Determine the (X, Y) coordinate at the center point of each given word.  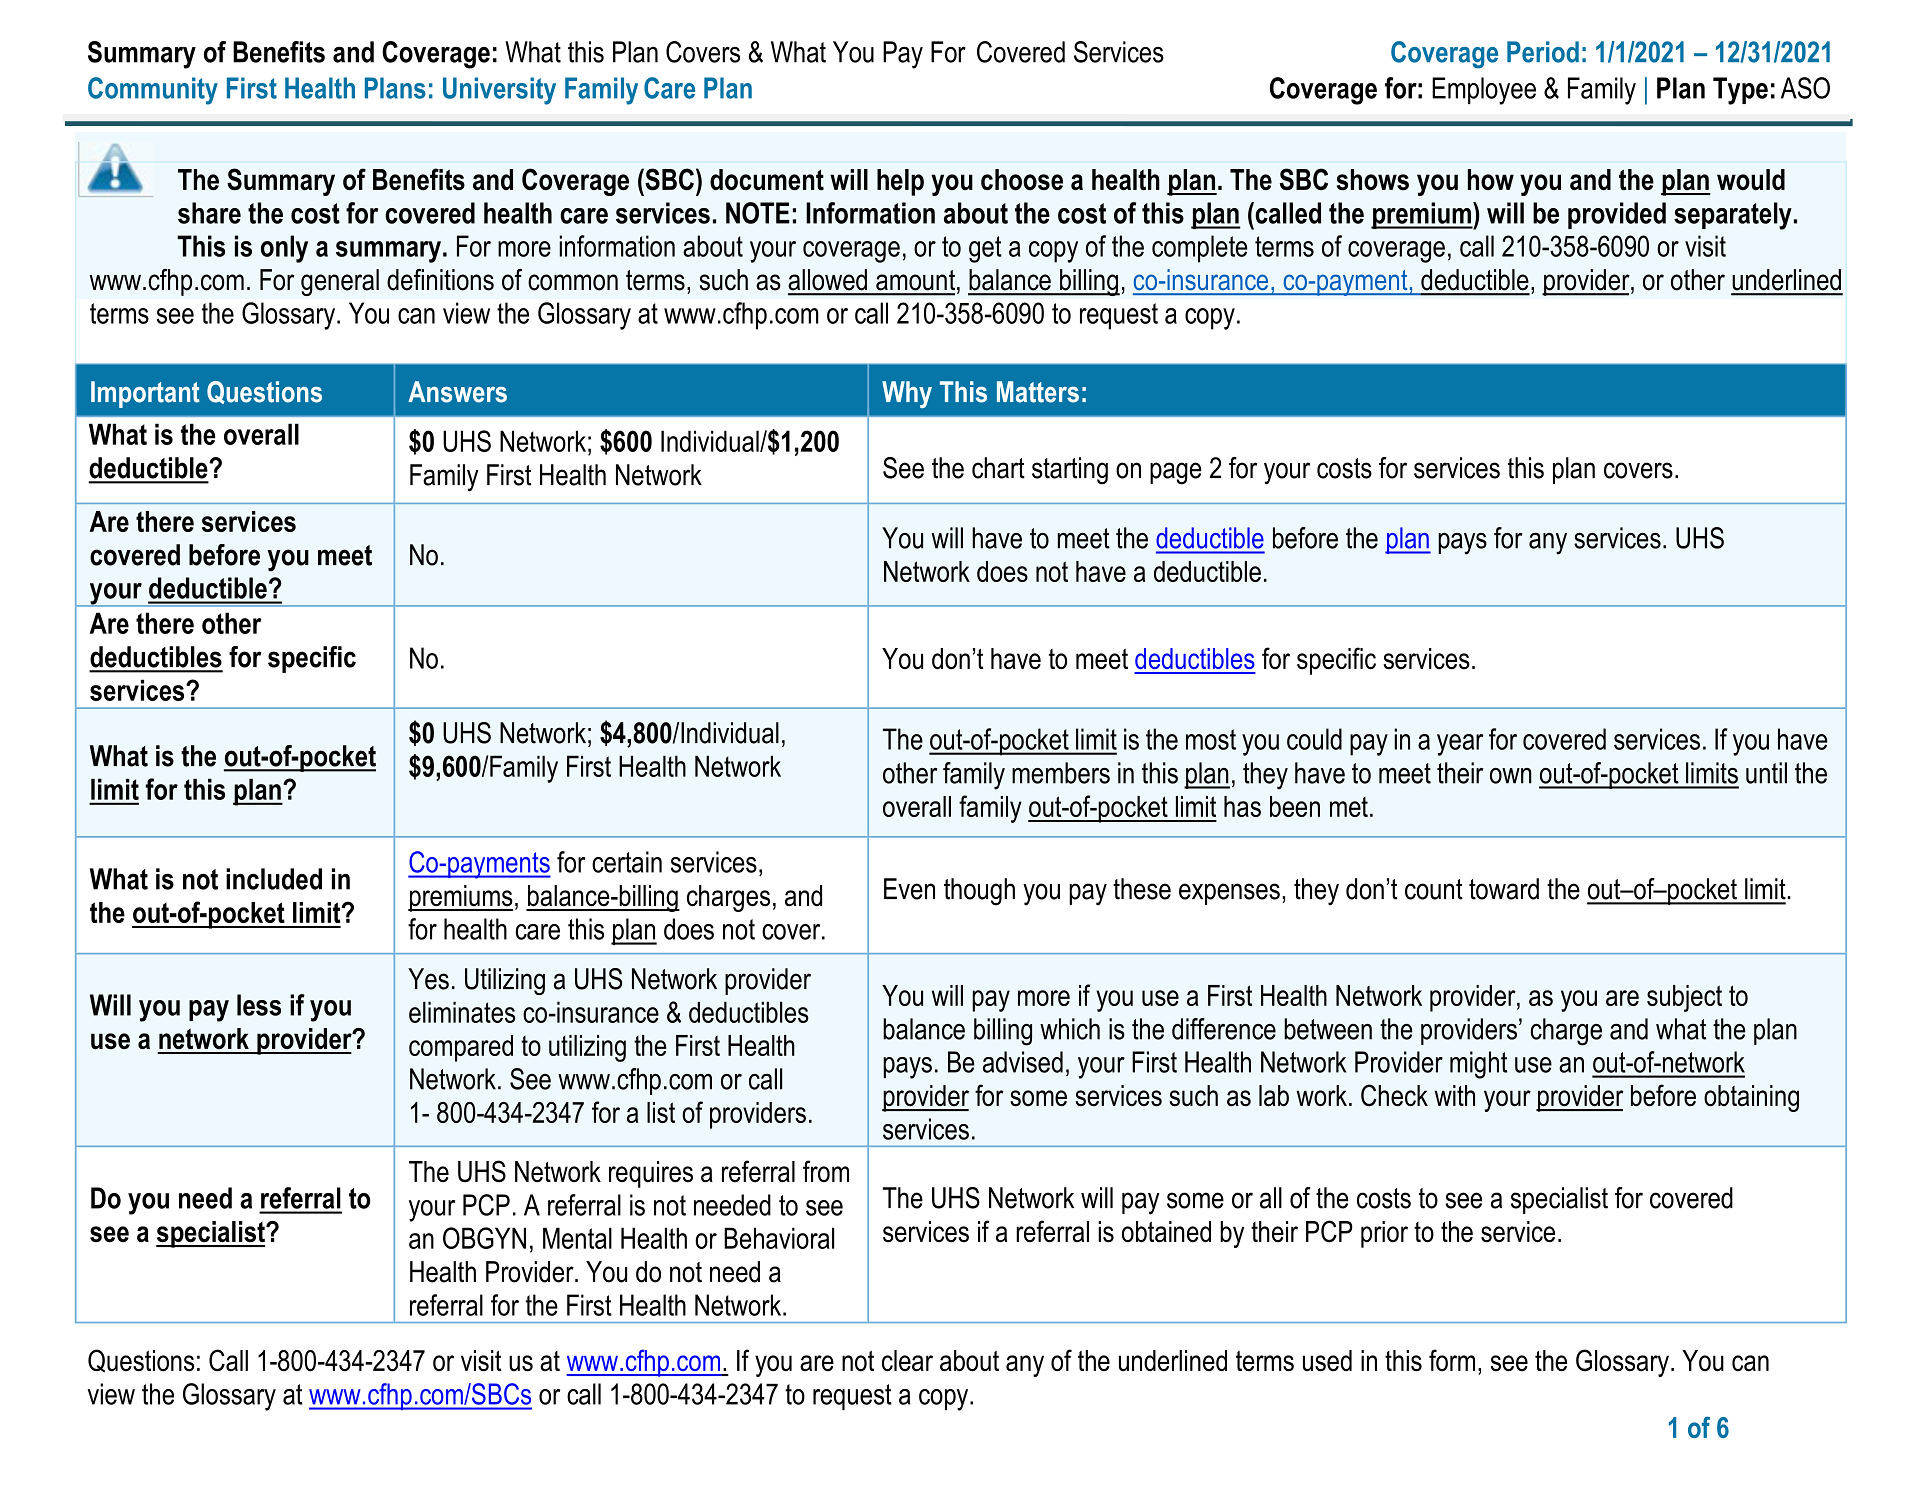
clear (907, 1361)
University (499, 91)
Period (1543, 52)
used (1327, 1361)
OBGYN (484, 1238)
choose (1022, 180)
